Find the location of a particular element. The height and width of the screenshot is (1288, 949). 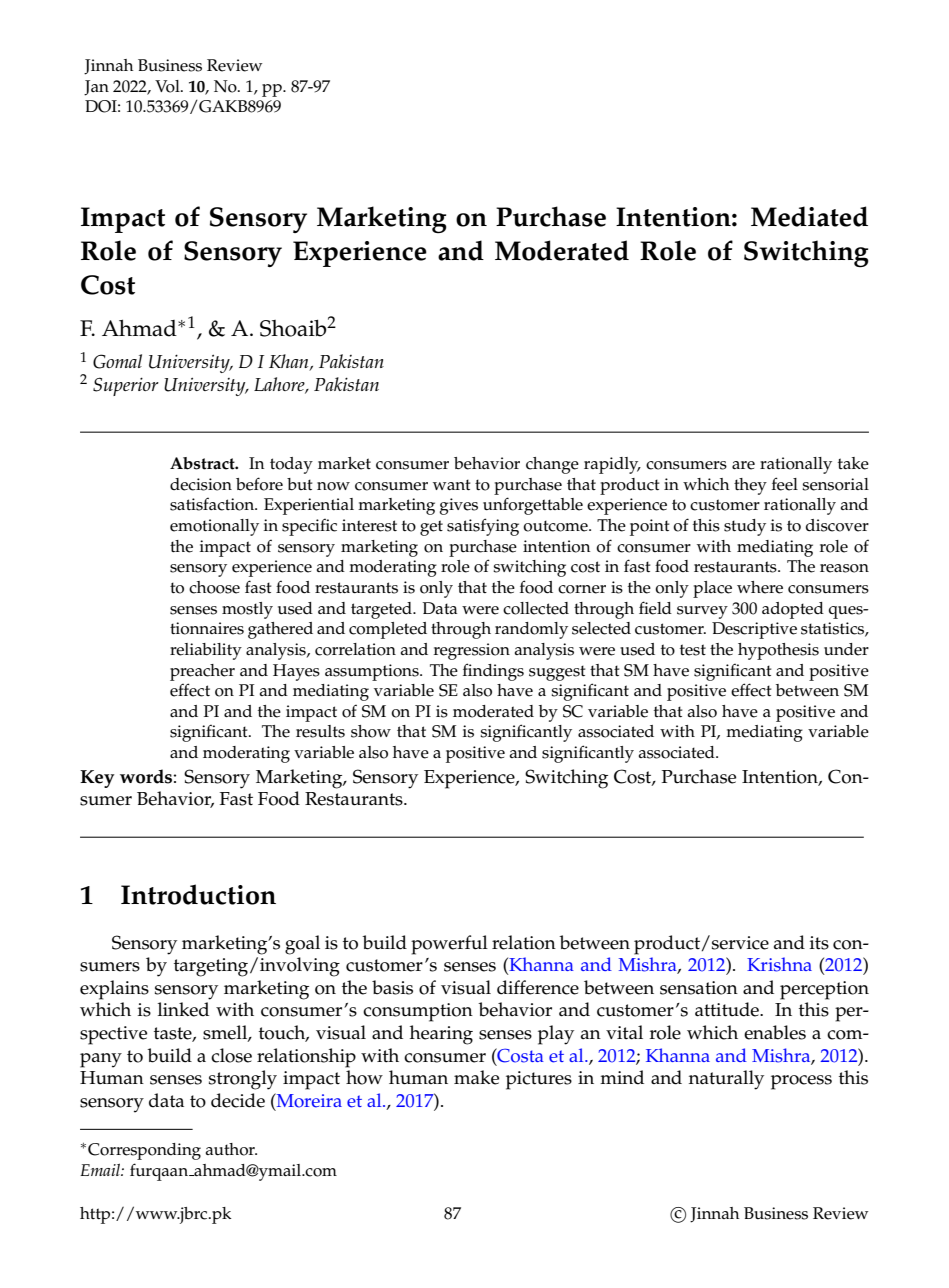

change is located at coordinates (552, 465).
